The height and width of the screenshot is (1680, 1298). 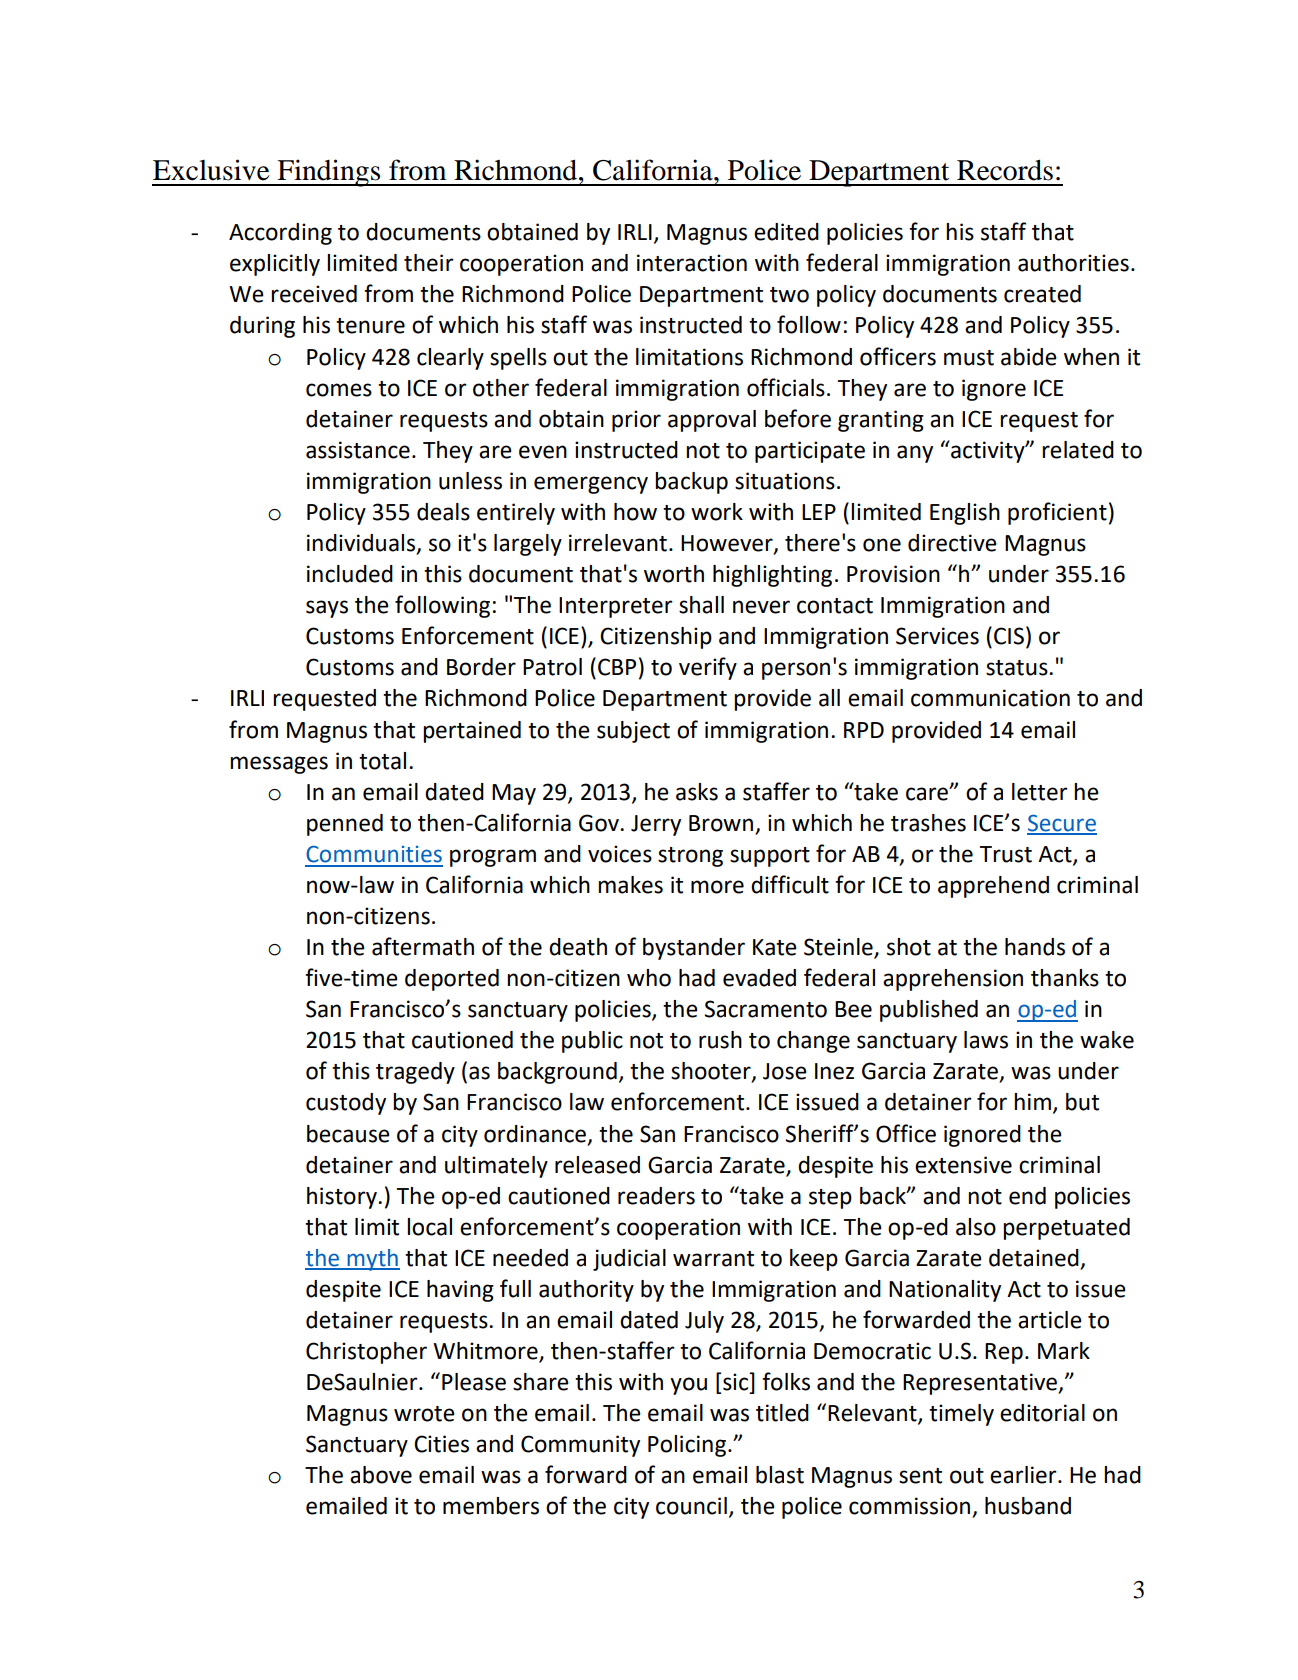 I want to click on Trust, so click(x=1006, y=854).
